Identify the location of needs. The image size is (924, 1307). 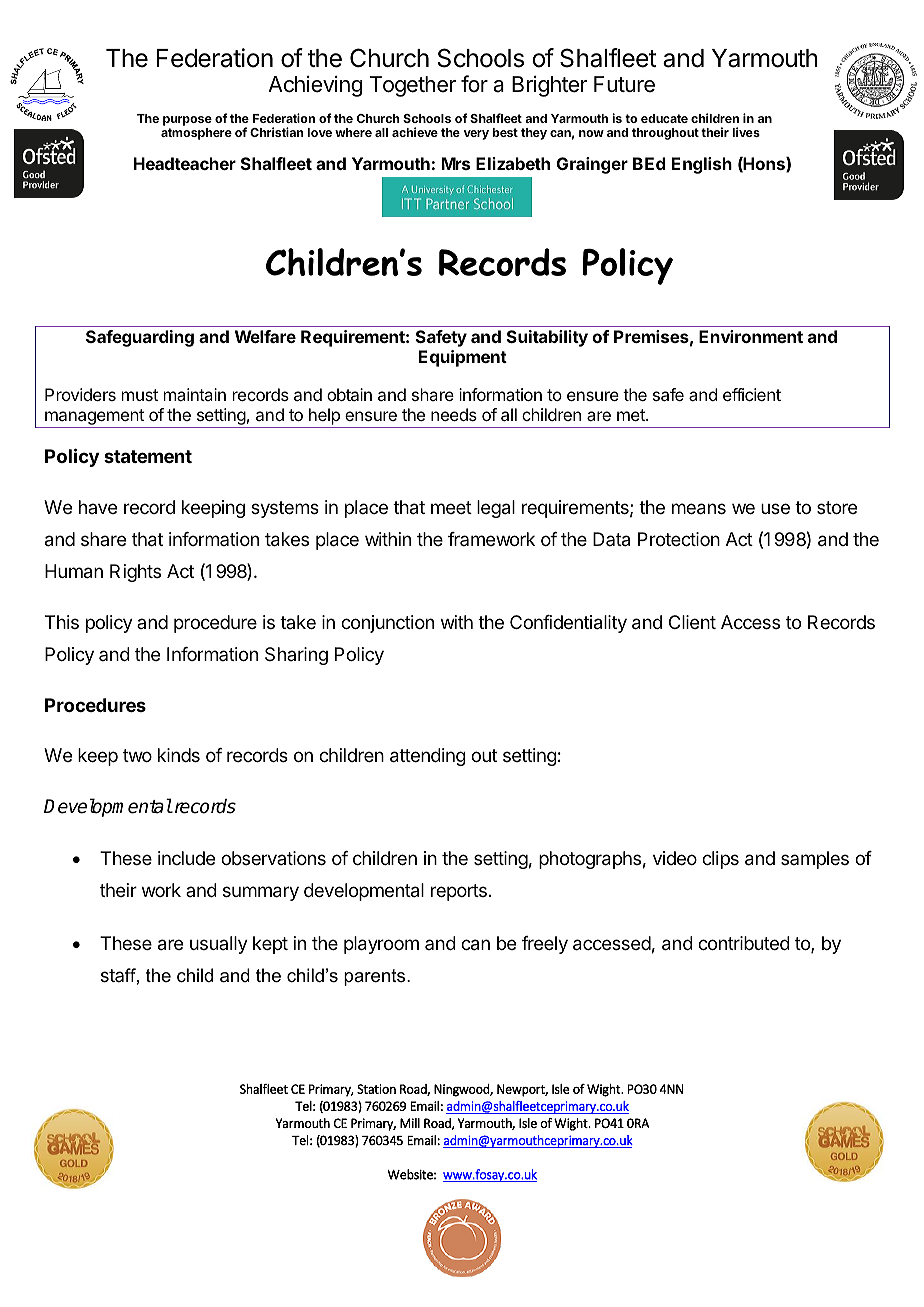
(454, 414).
